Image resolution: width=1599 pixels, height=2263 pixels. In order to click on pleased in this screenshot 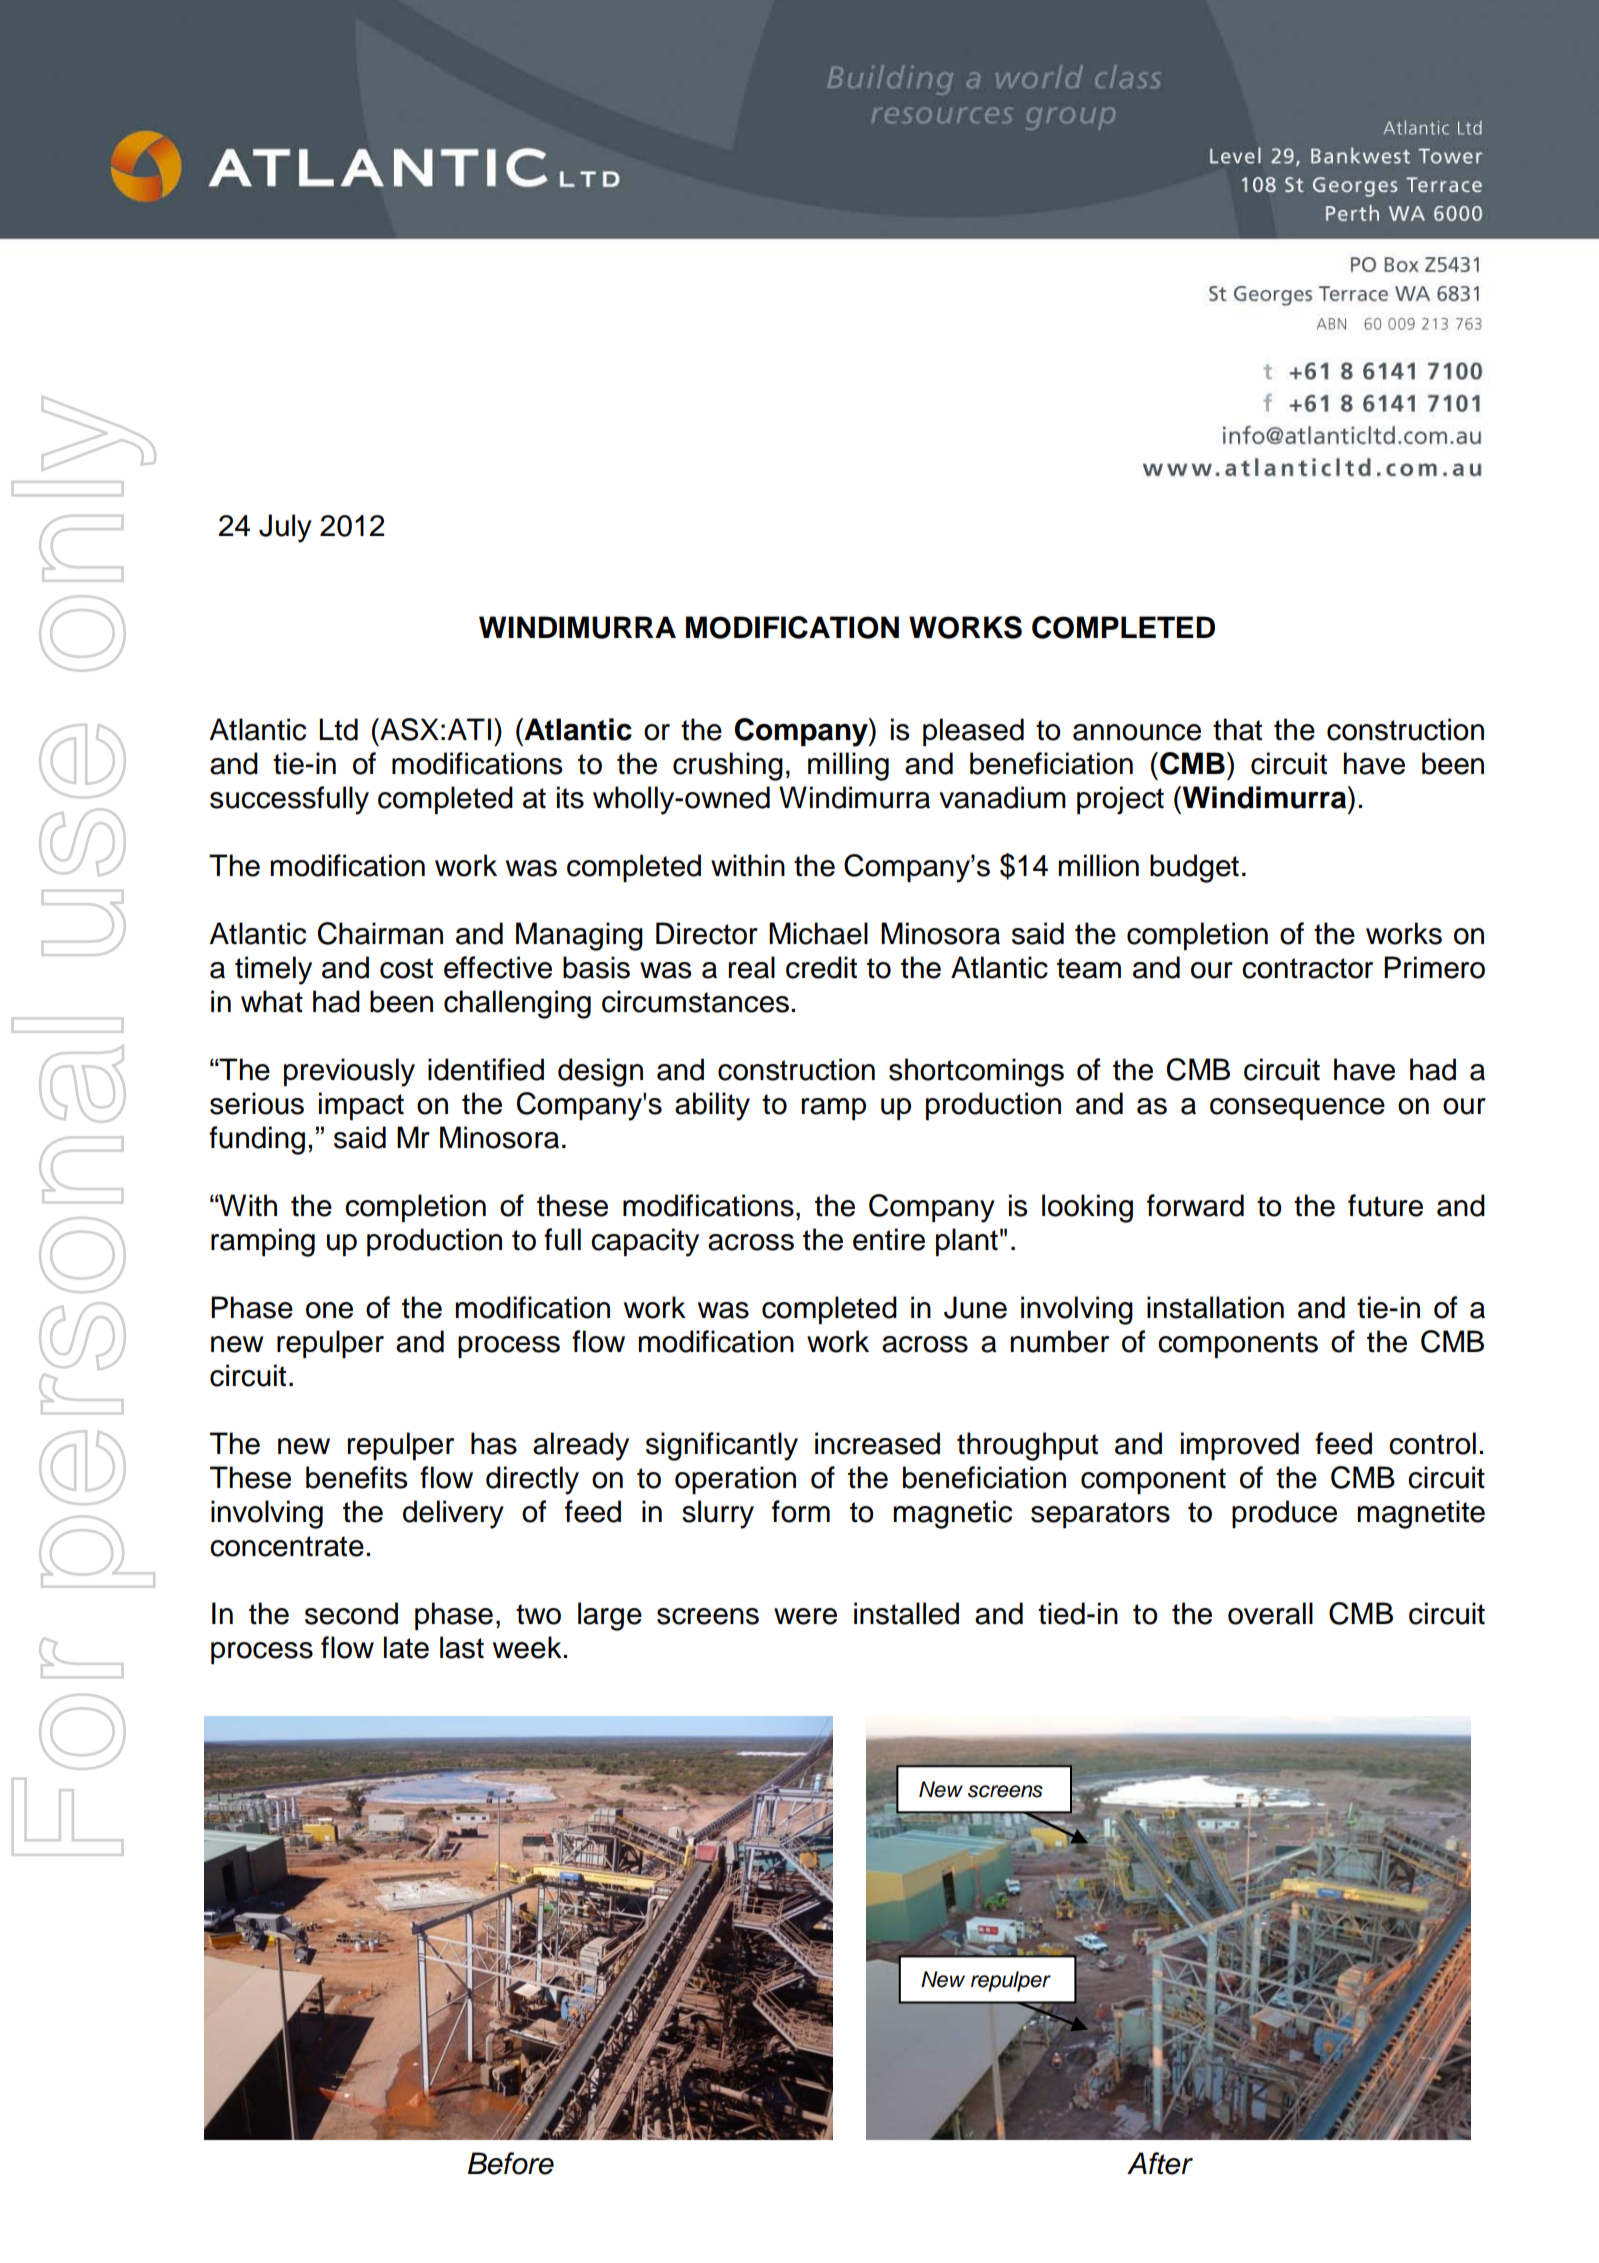, I will do `click(973, 732)`.
